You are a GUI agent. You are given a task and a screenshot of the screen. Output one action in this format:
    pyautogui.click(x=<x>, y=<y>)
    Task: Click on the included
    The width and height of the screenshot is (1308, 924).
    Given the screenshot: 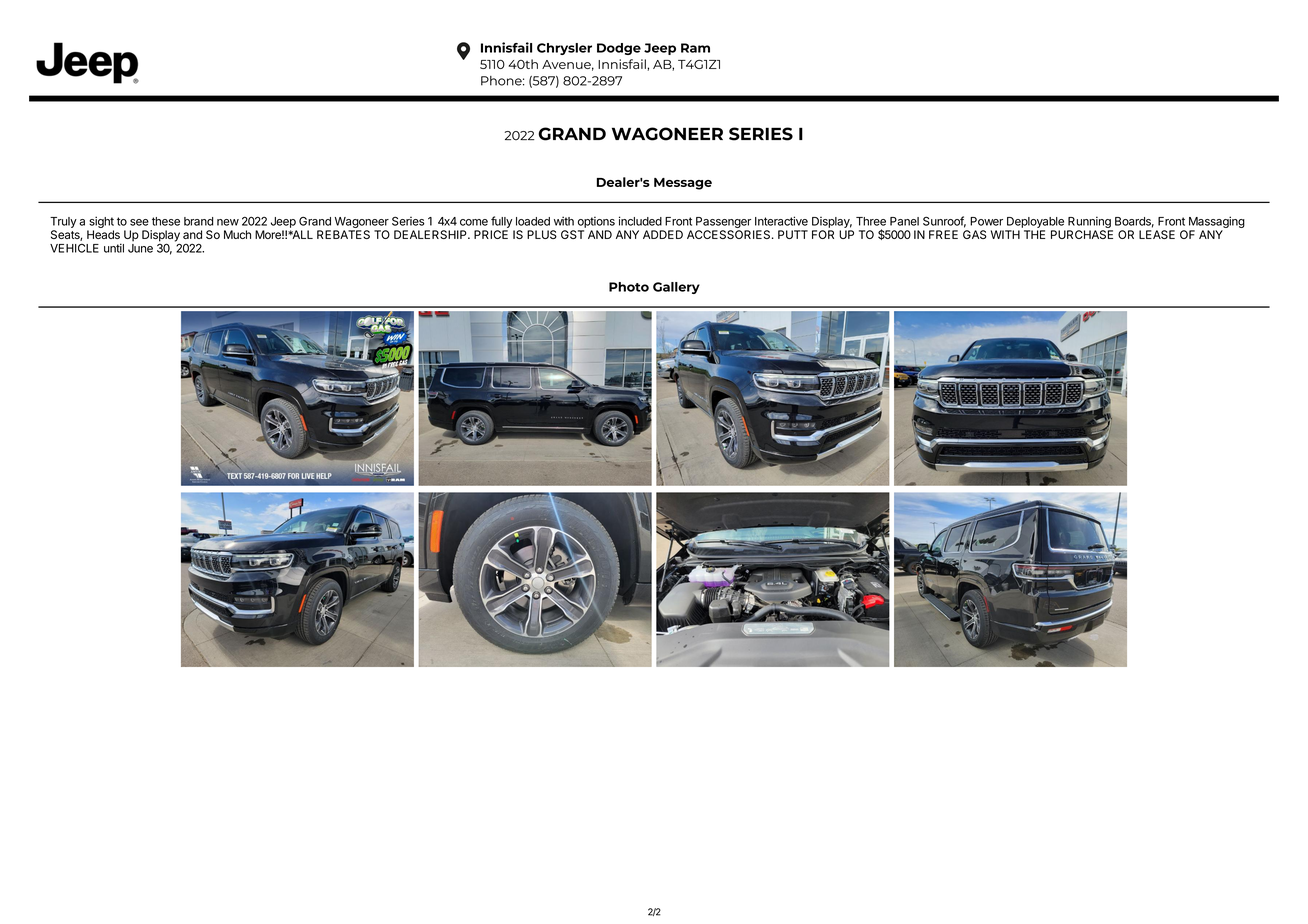 What is the action you would take?
    pyautogui.click(x=640, y=221)
